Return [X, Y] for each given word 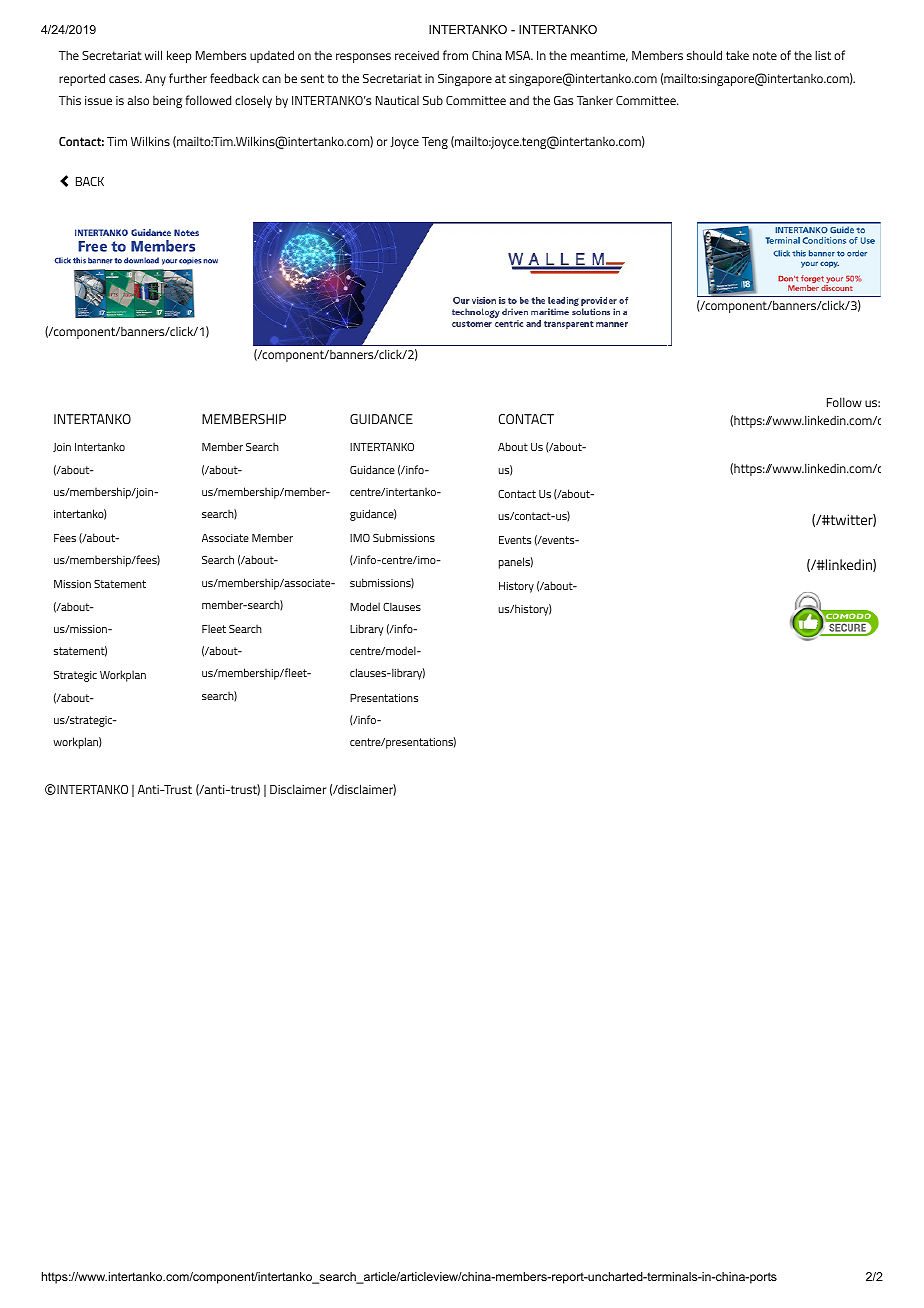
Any [155, 80]
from [455, 55]
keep [179, 56]
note [765, 55]
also [138, 100]
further [188, 78]
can [271, 79]
